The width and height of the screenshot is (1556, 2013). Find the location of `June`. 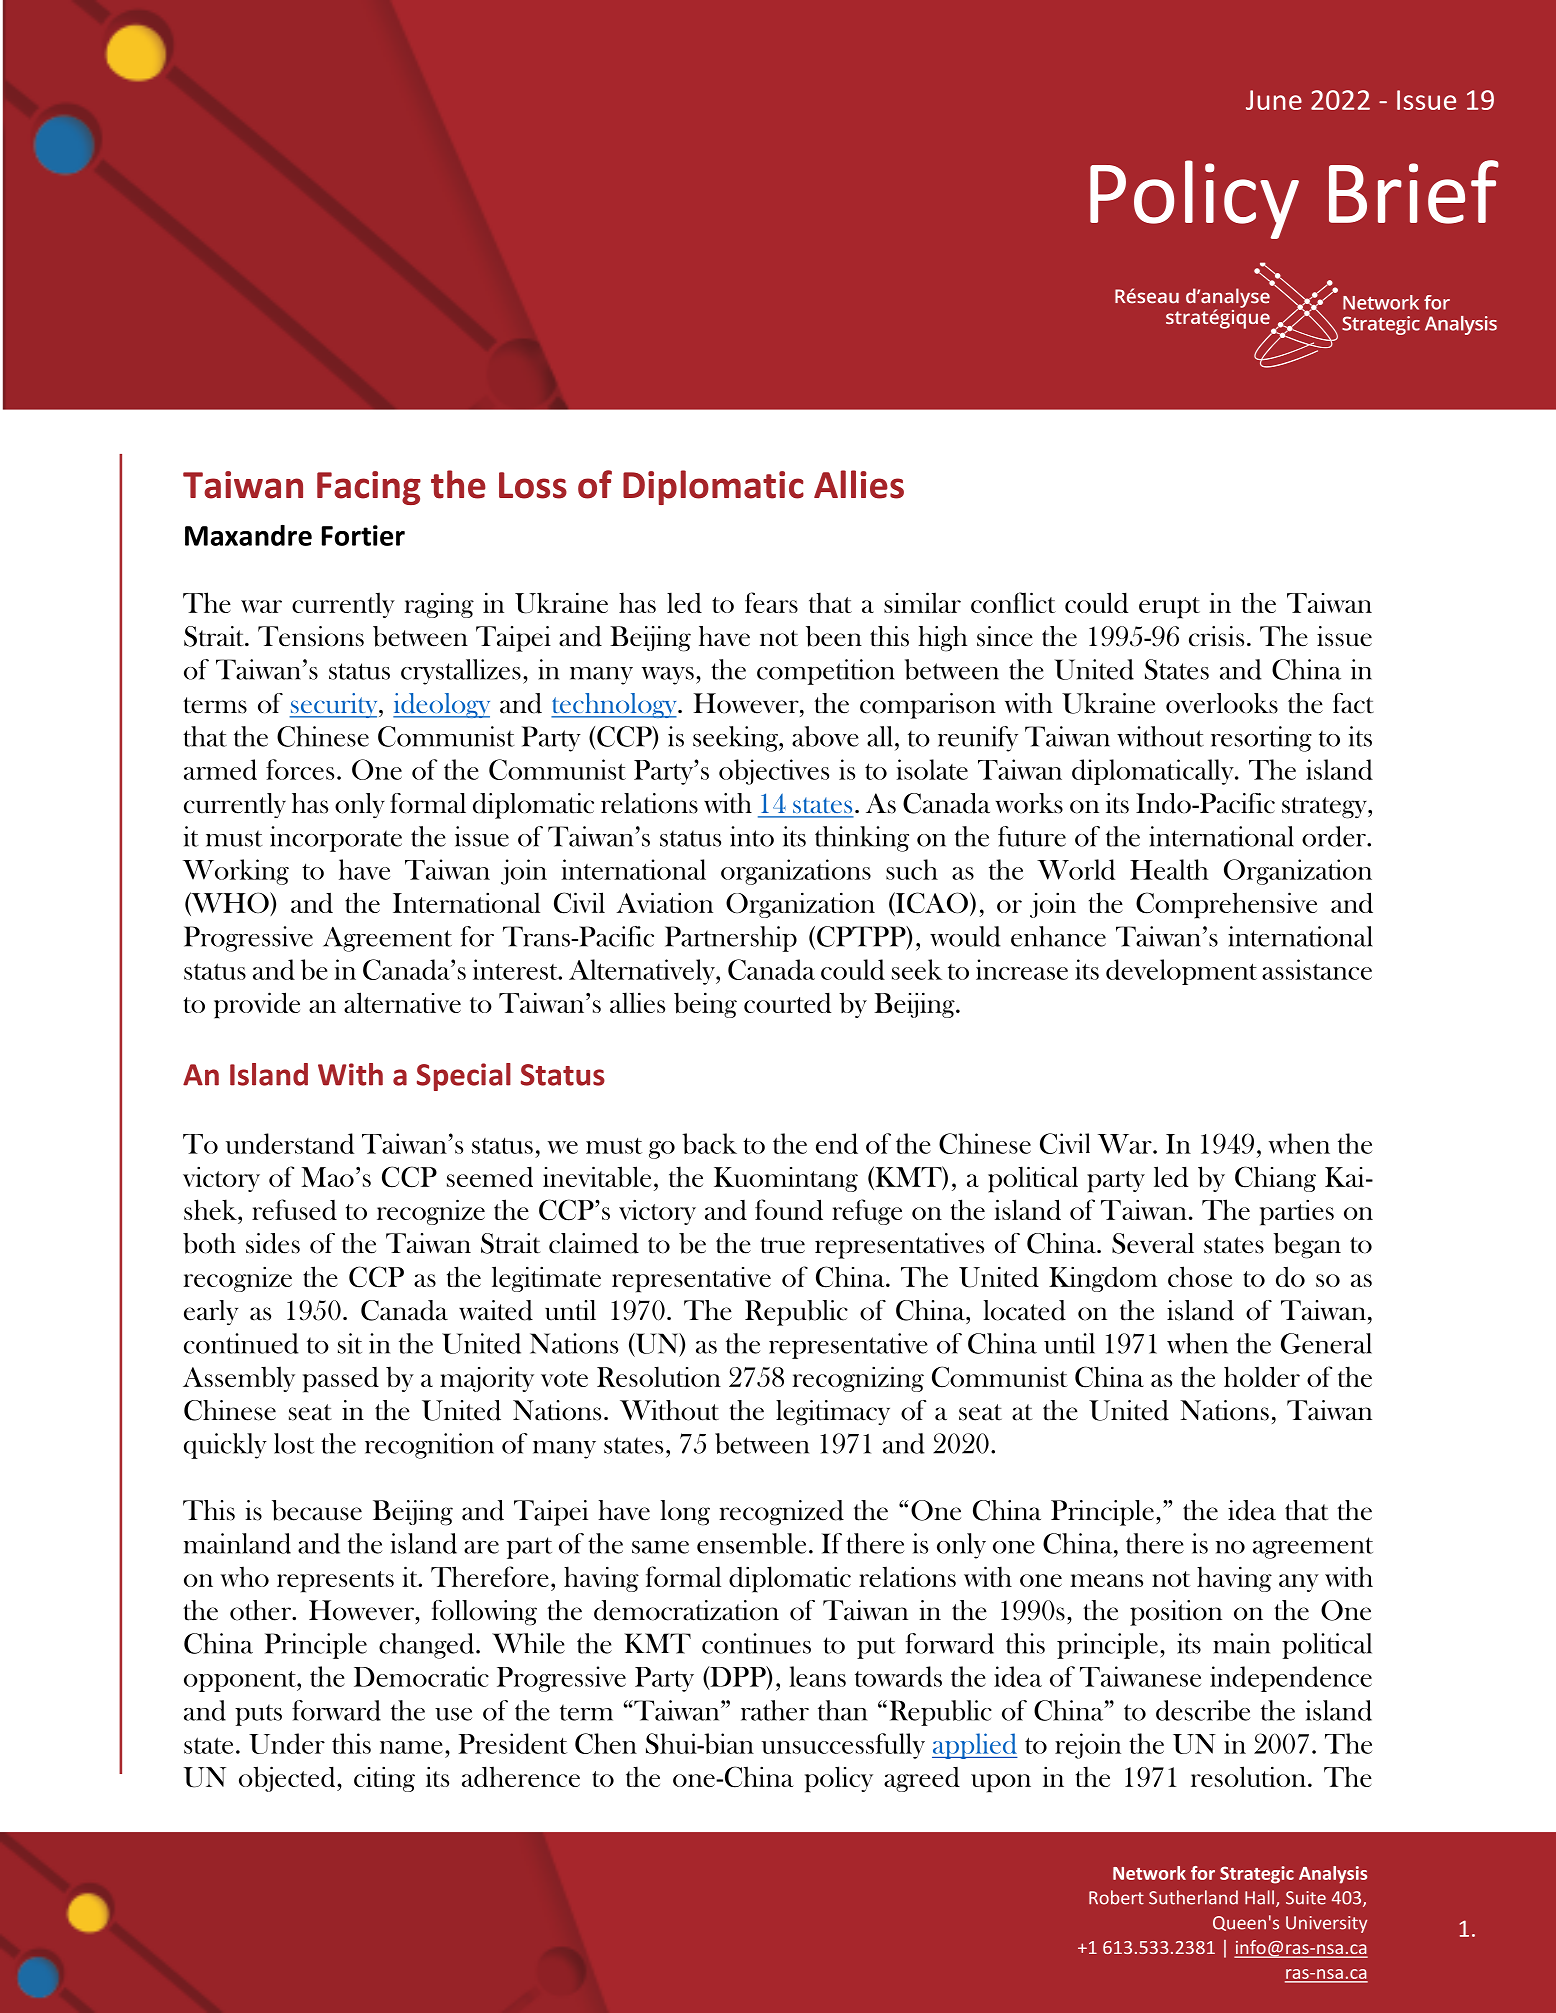

June is located at coordinates (1274, 100).
